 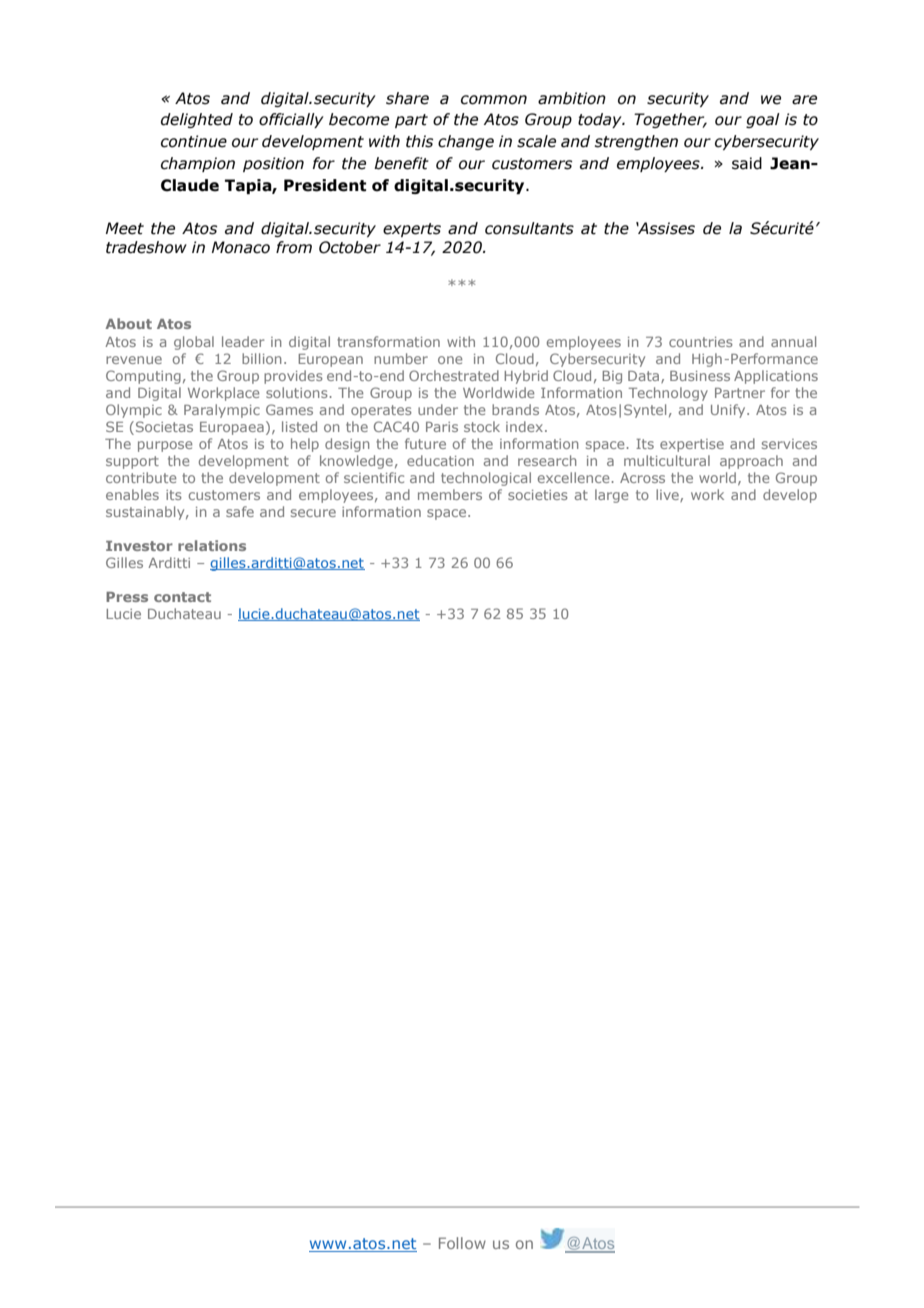 I want to click on Follow, so click(x=462, y=1243).
